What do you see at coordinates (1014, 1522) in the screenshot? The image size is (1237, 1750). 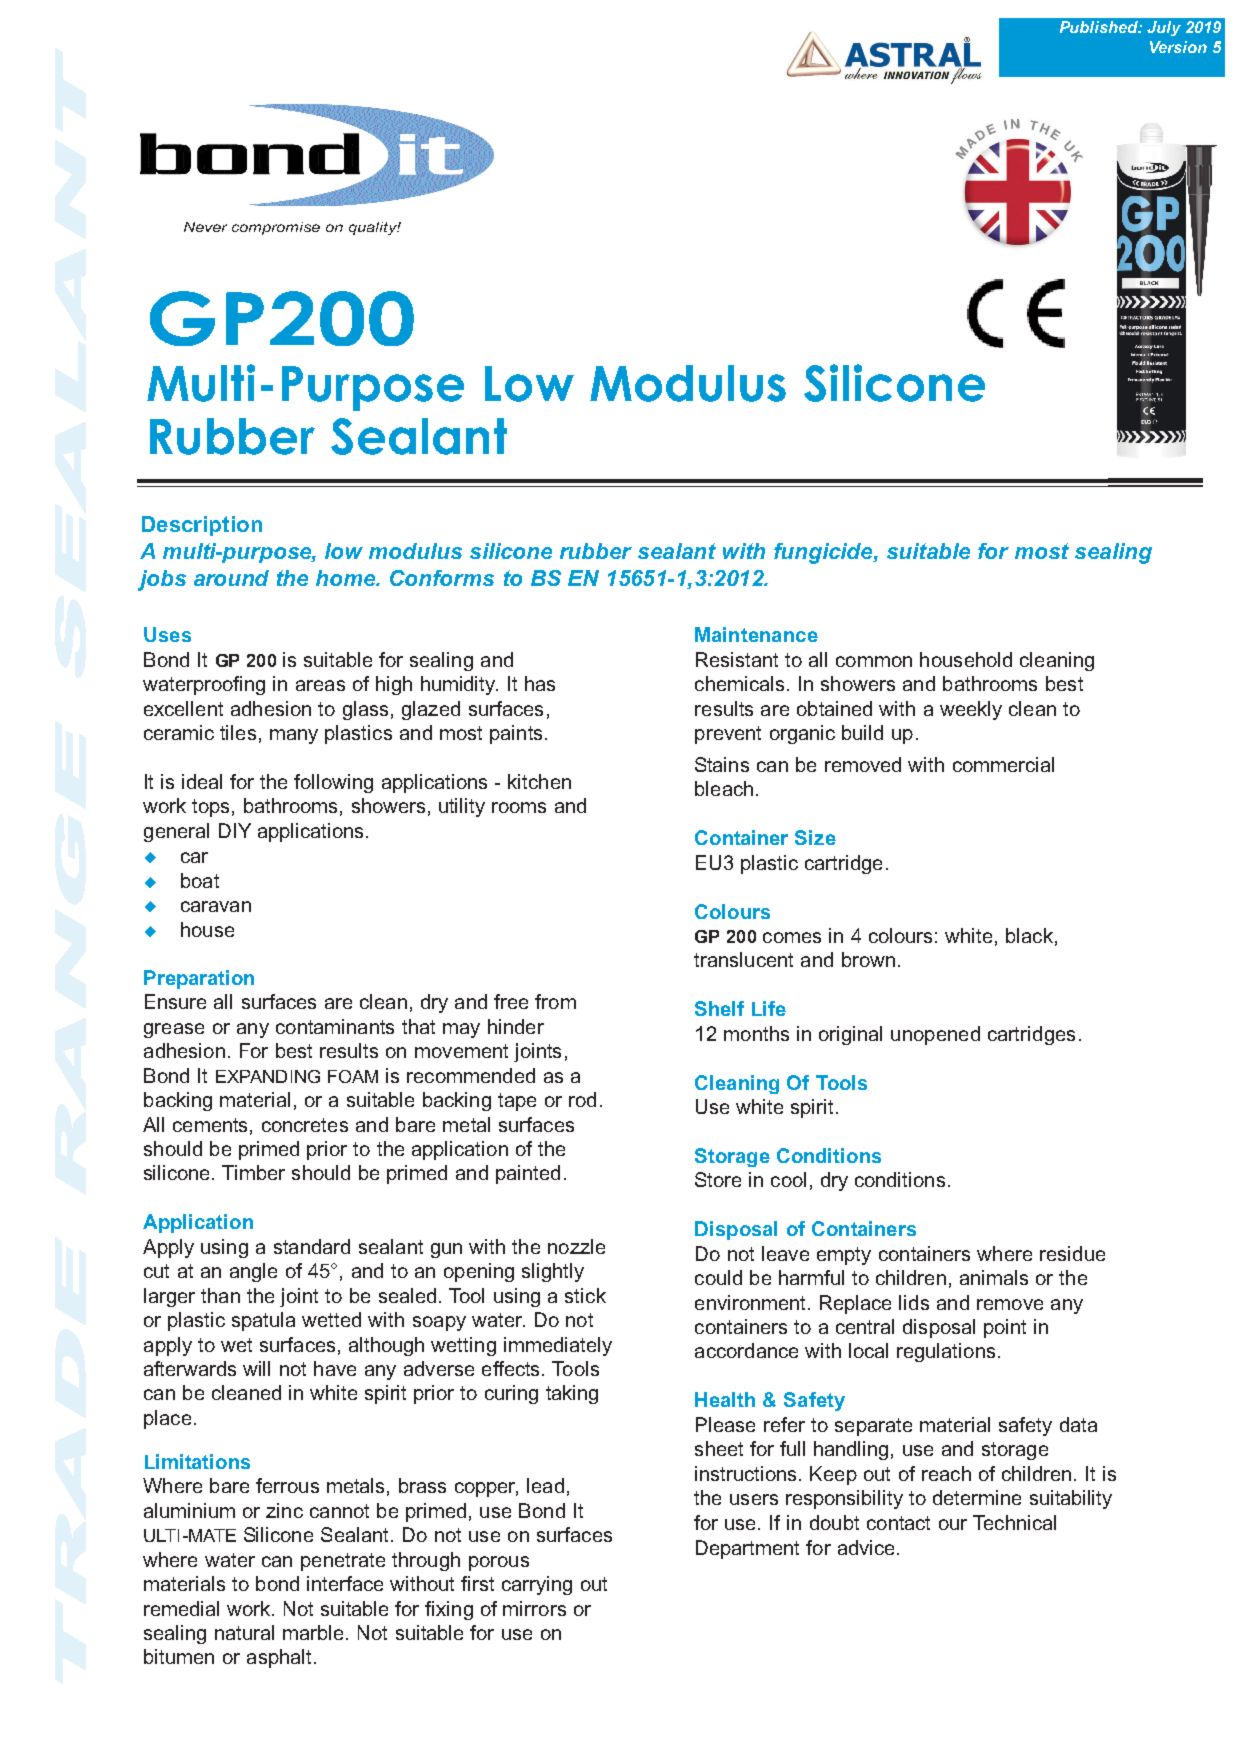 I see `Technical` at bounding box center [1014, 1522].
